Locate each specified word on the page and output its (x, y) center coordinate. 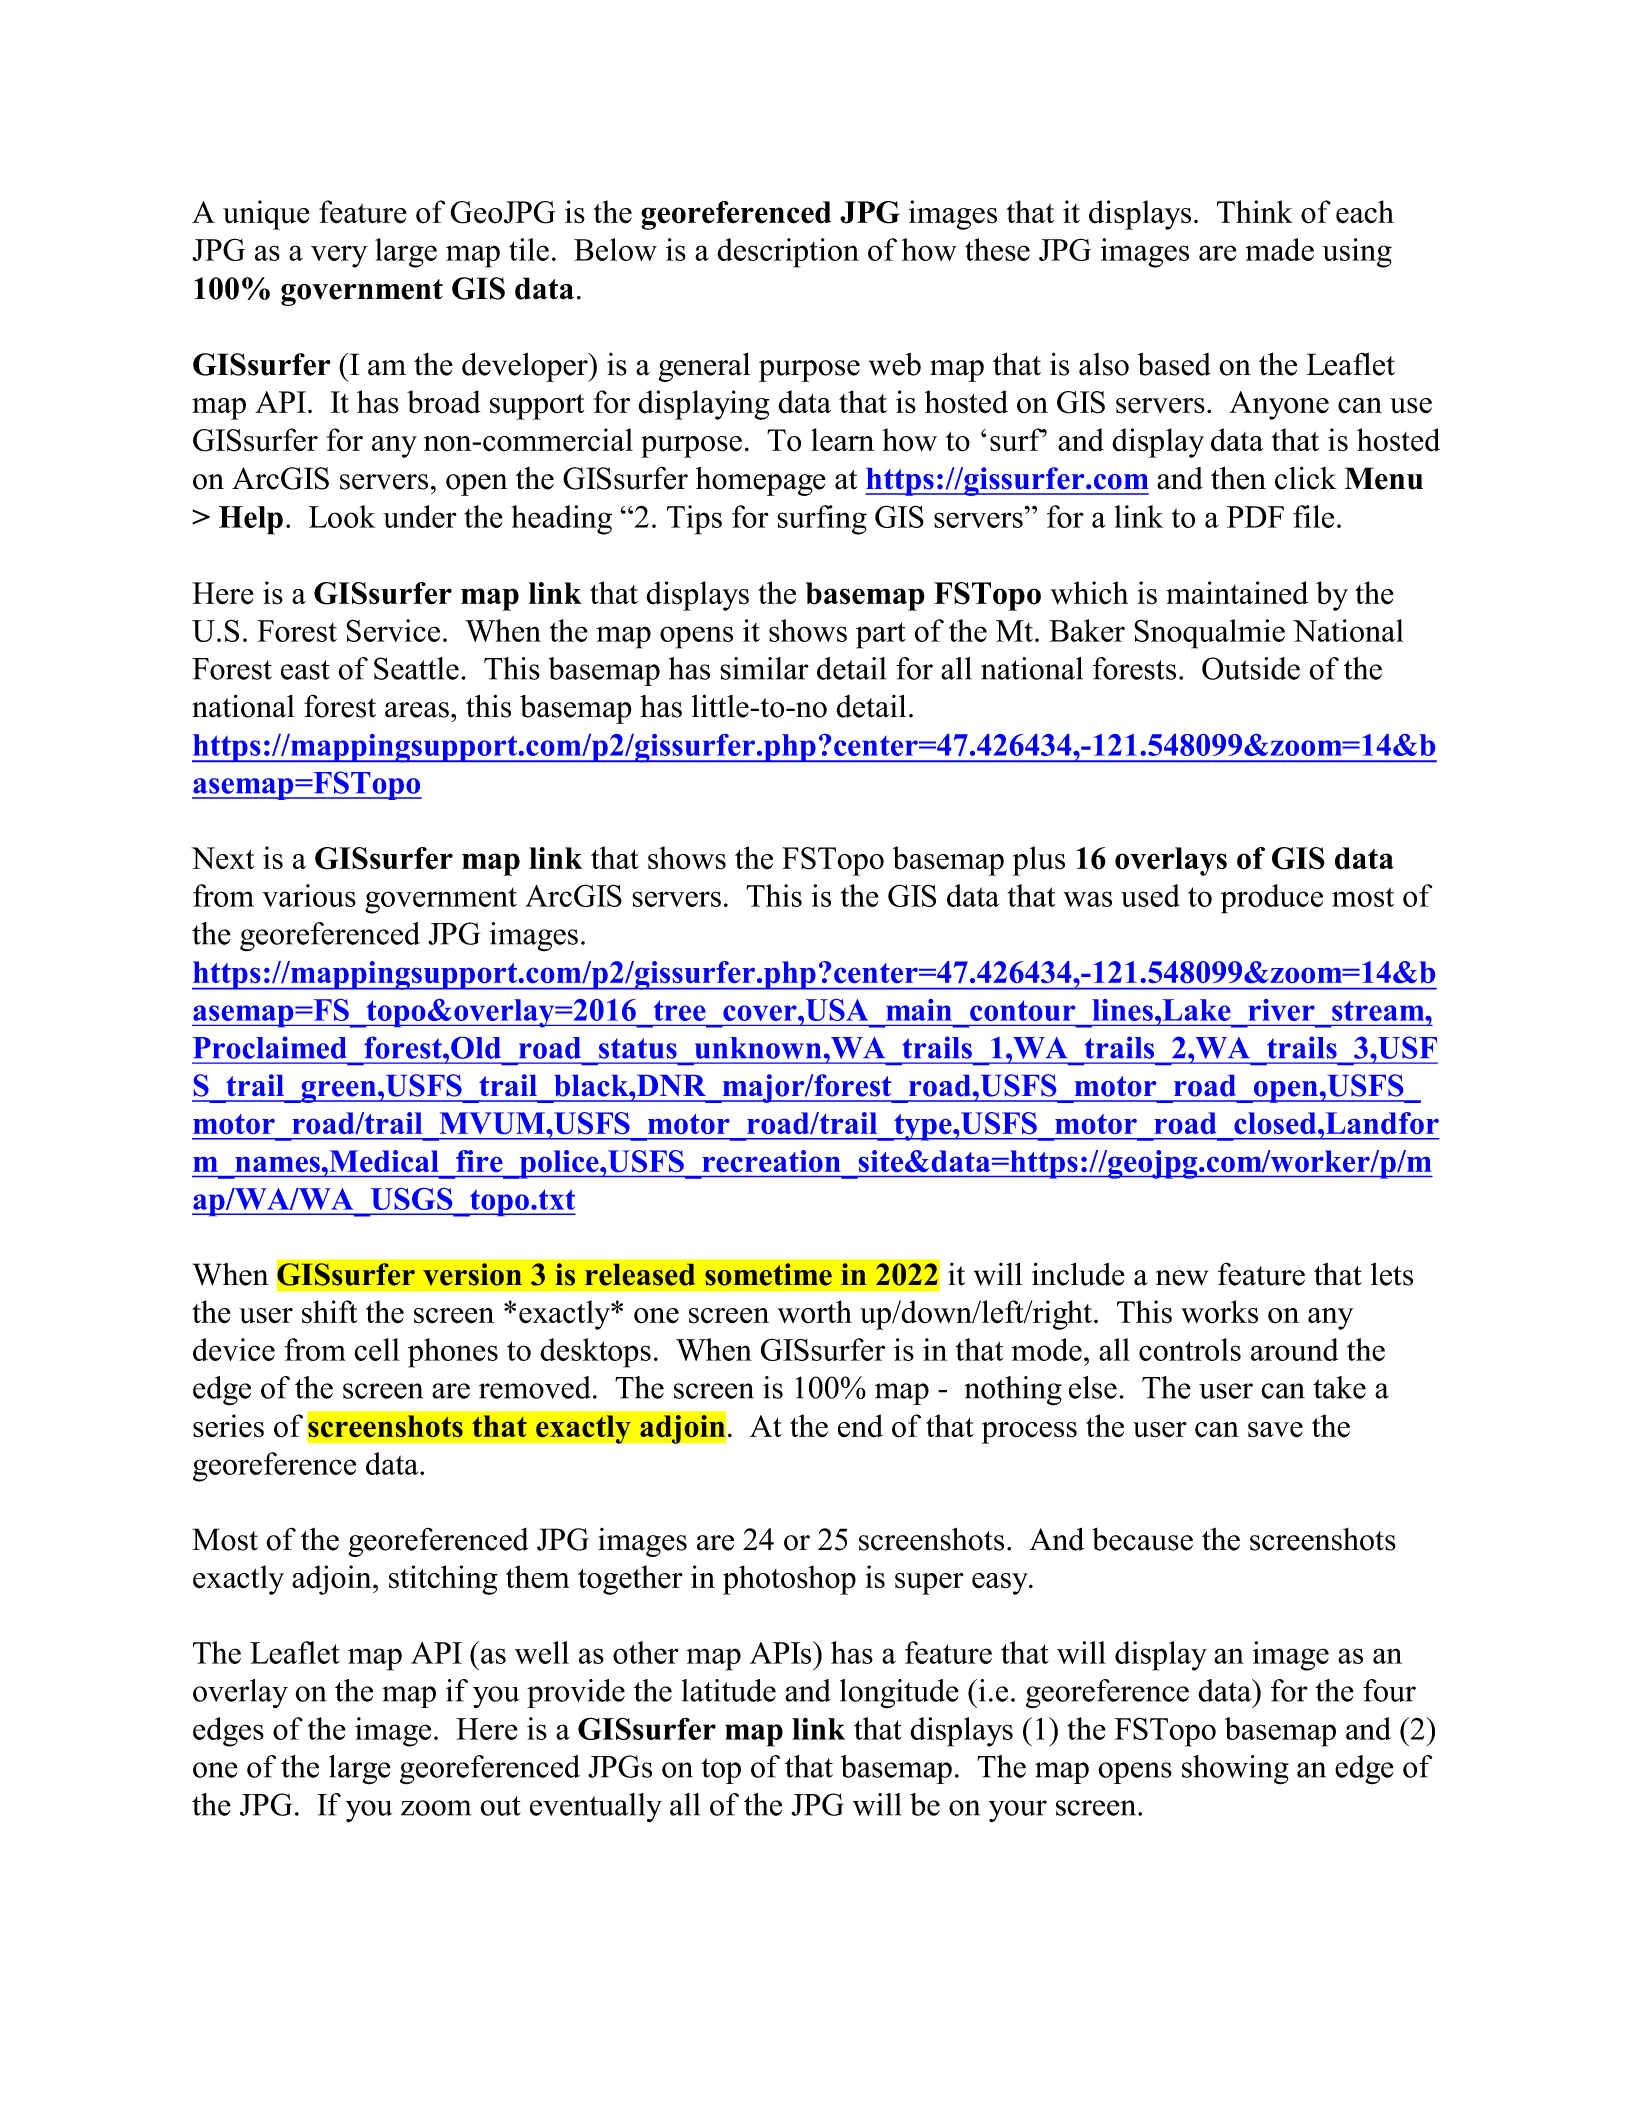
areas (417, 710)
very (339, 256)
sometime (768, 1274)
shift (329, 1312)
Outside (1251, 668)
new (1182, 1278)
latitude (729, 1690)
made (1279, 249)
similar (764, 668)
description (788, 253)
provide (576, 1693)
